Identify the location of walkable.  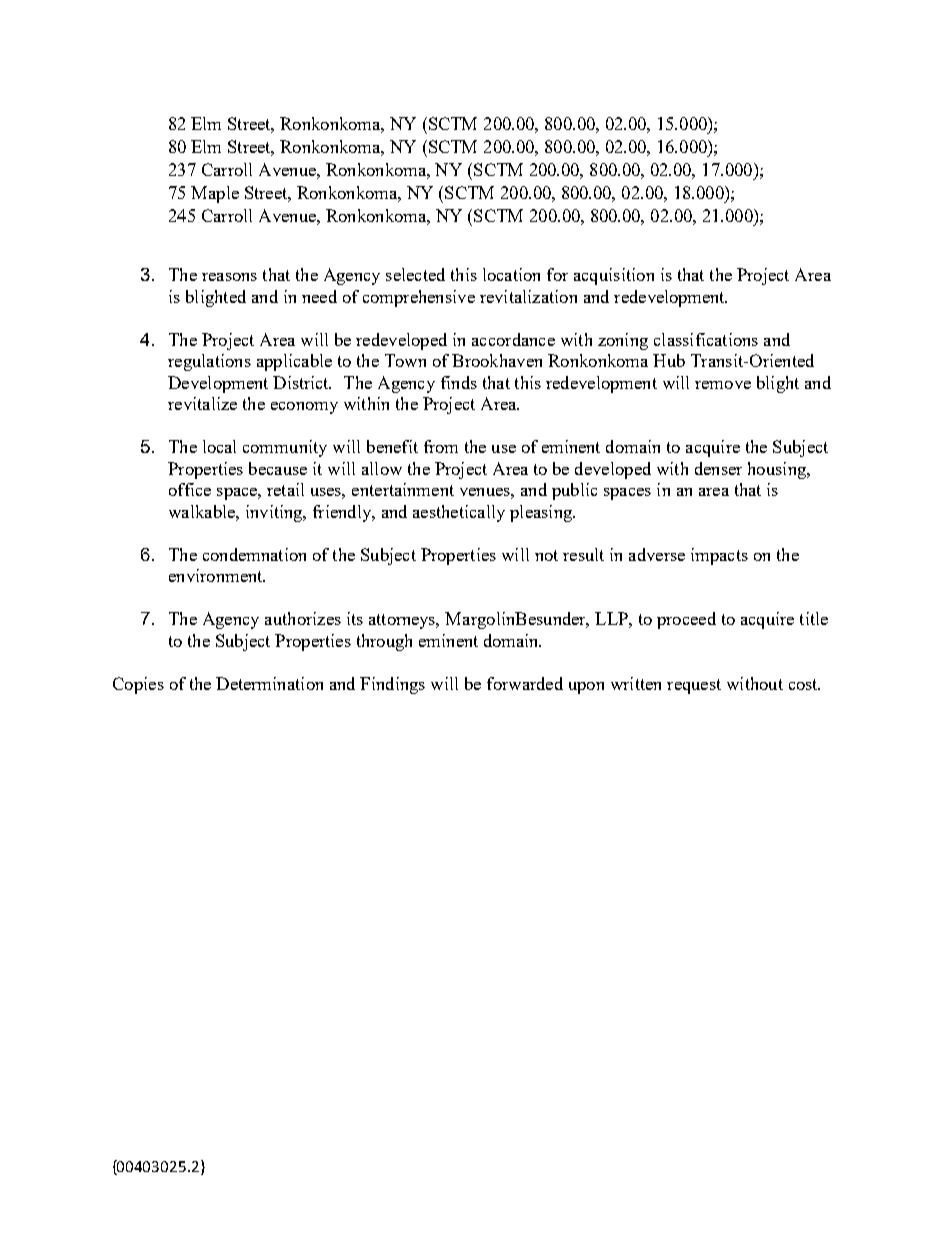
(203, 511).
